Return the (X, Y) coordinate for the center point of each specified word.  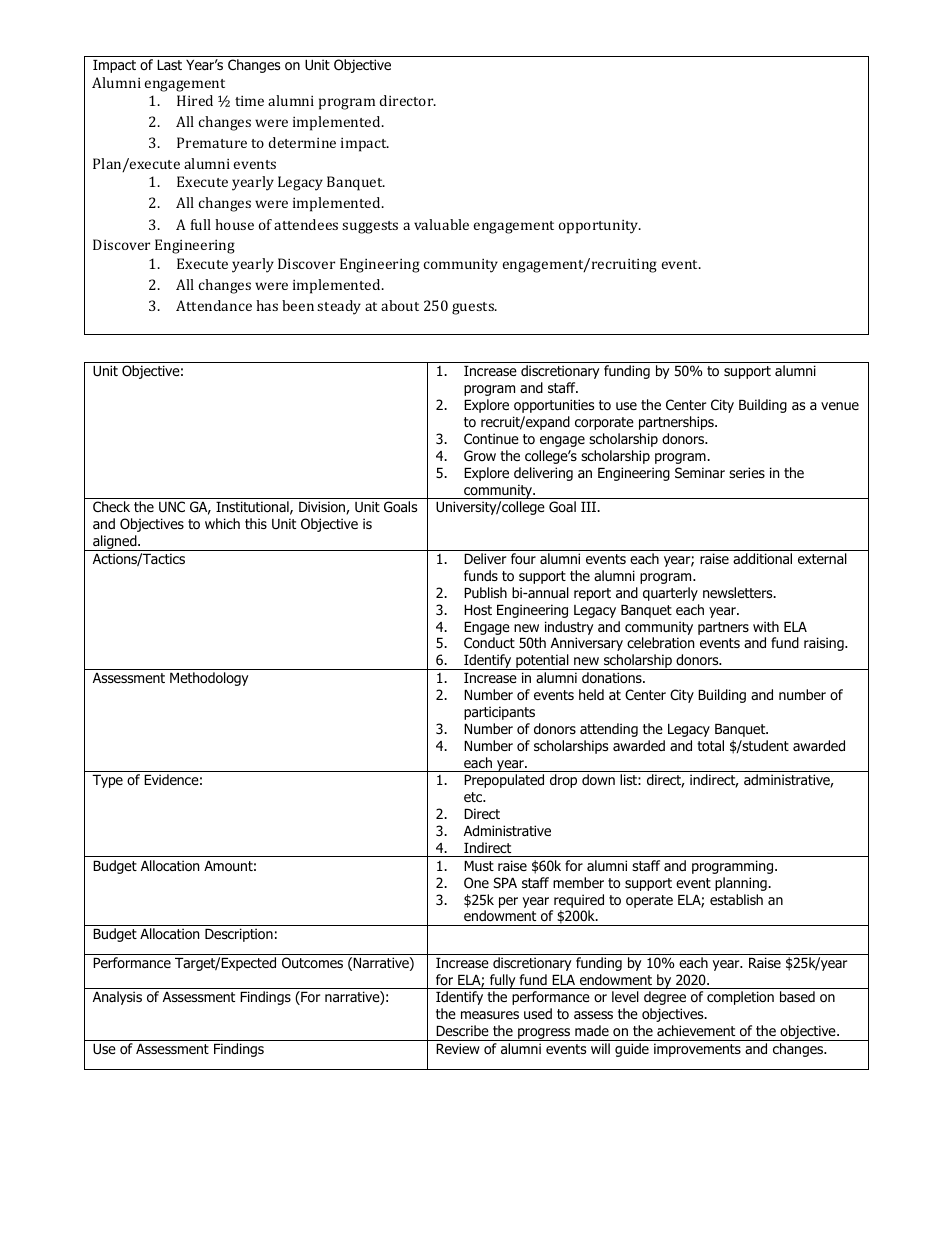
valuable (441, 224)
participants (499, 713)
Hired (195, 100)
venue (840, 406)
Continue (491, 438)
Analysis (117, 998)
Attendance (214, 305)
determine (302, 142)
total (710, 745)
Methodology (209, 679)
